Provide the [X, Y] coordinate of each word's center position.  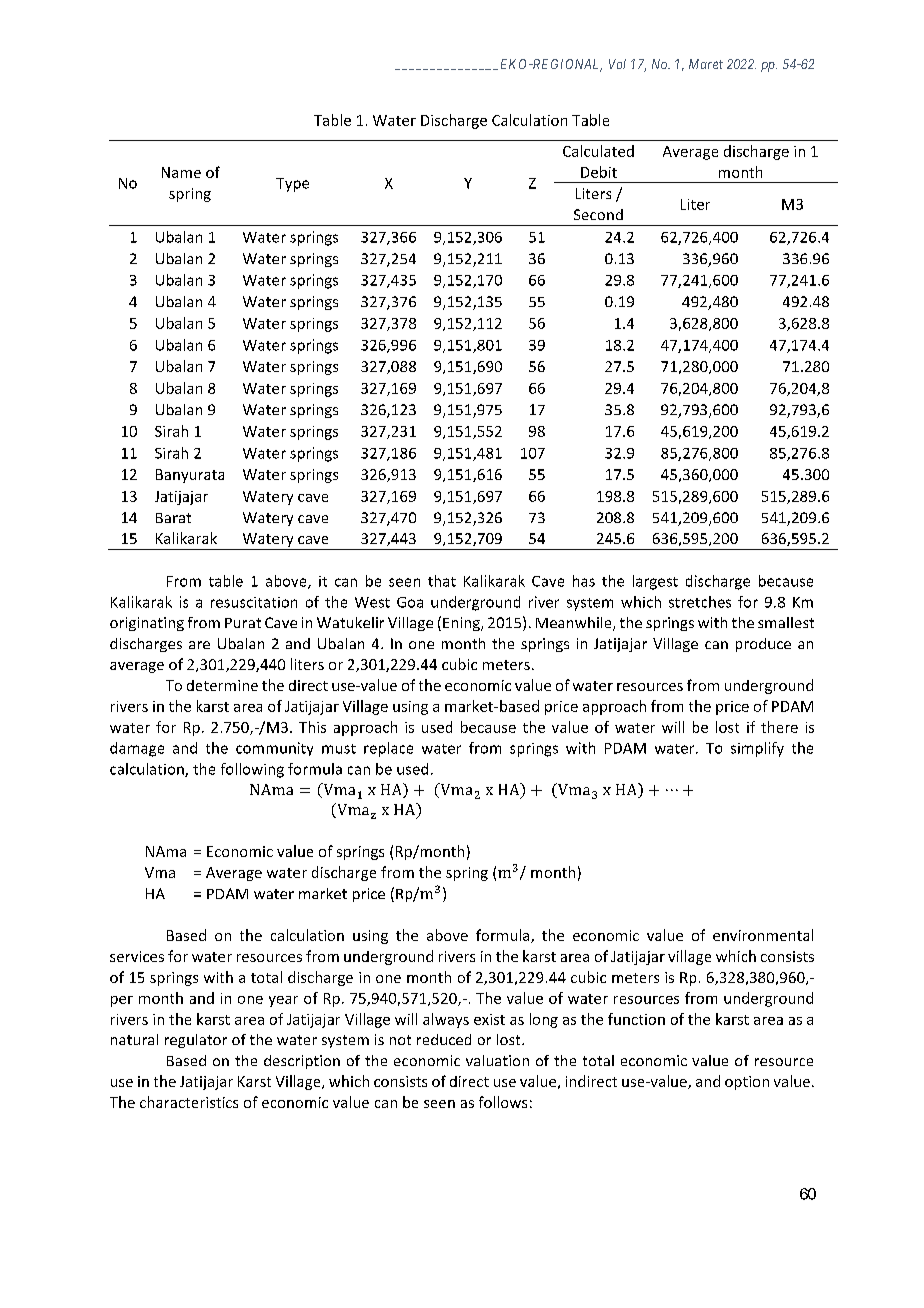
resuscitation [254, 602]
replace [388, 749]
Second [598, 214]
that [442, 581]
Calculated [598, 151]
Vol [617, 64]
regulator [196, 1041]
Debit [599, 172]
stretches [700, 602]
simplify [757, 749]
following [252, 770]
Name [181, 172]
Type [292, 185]
